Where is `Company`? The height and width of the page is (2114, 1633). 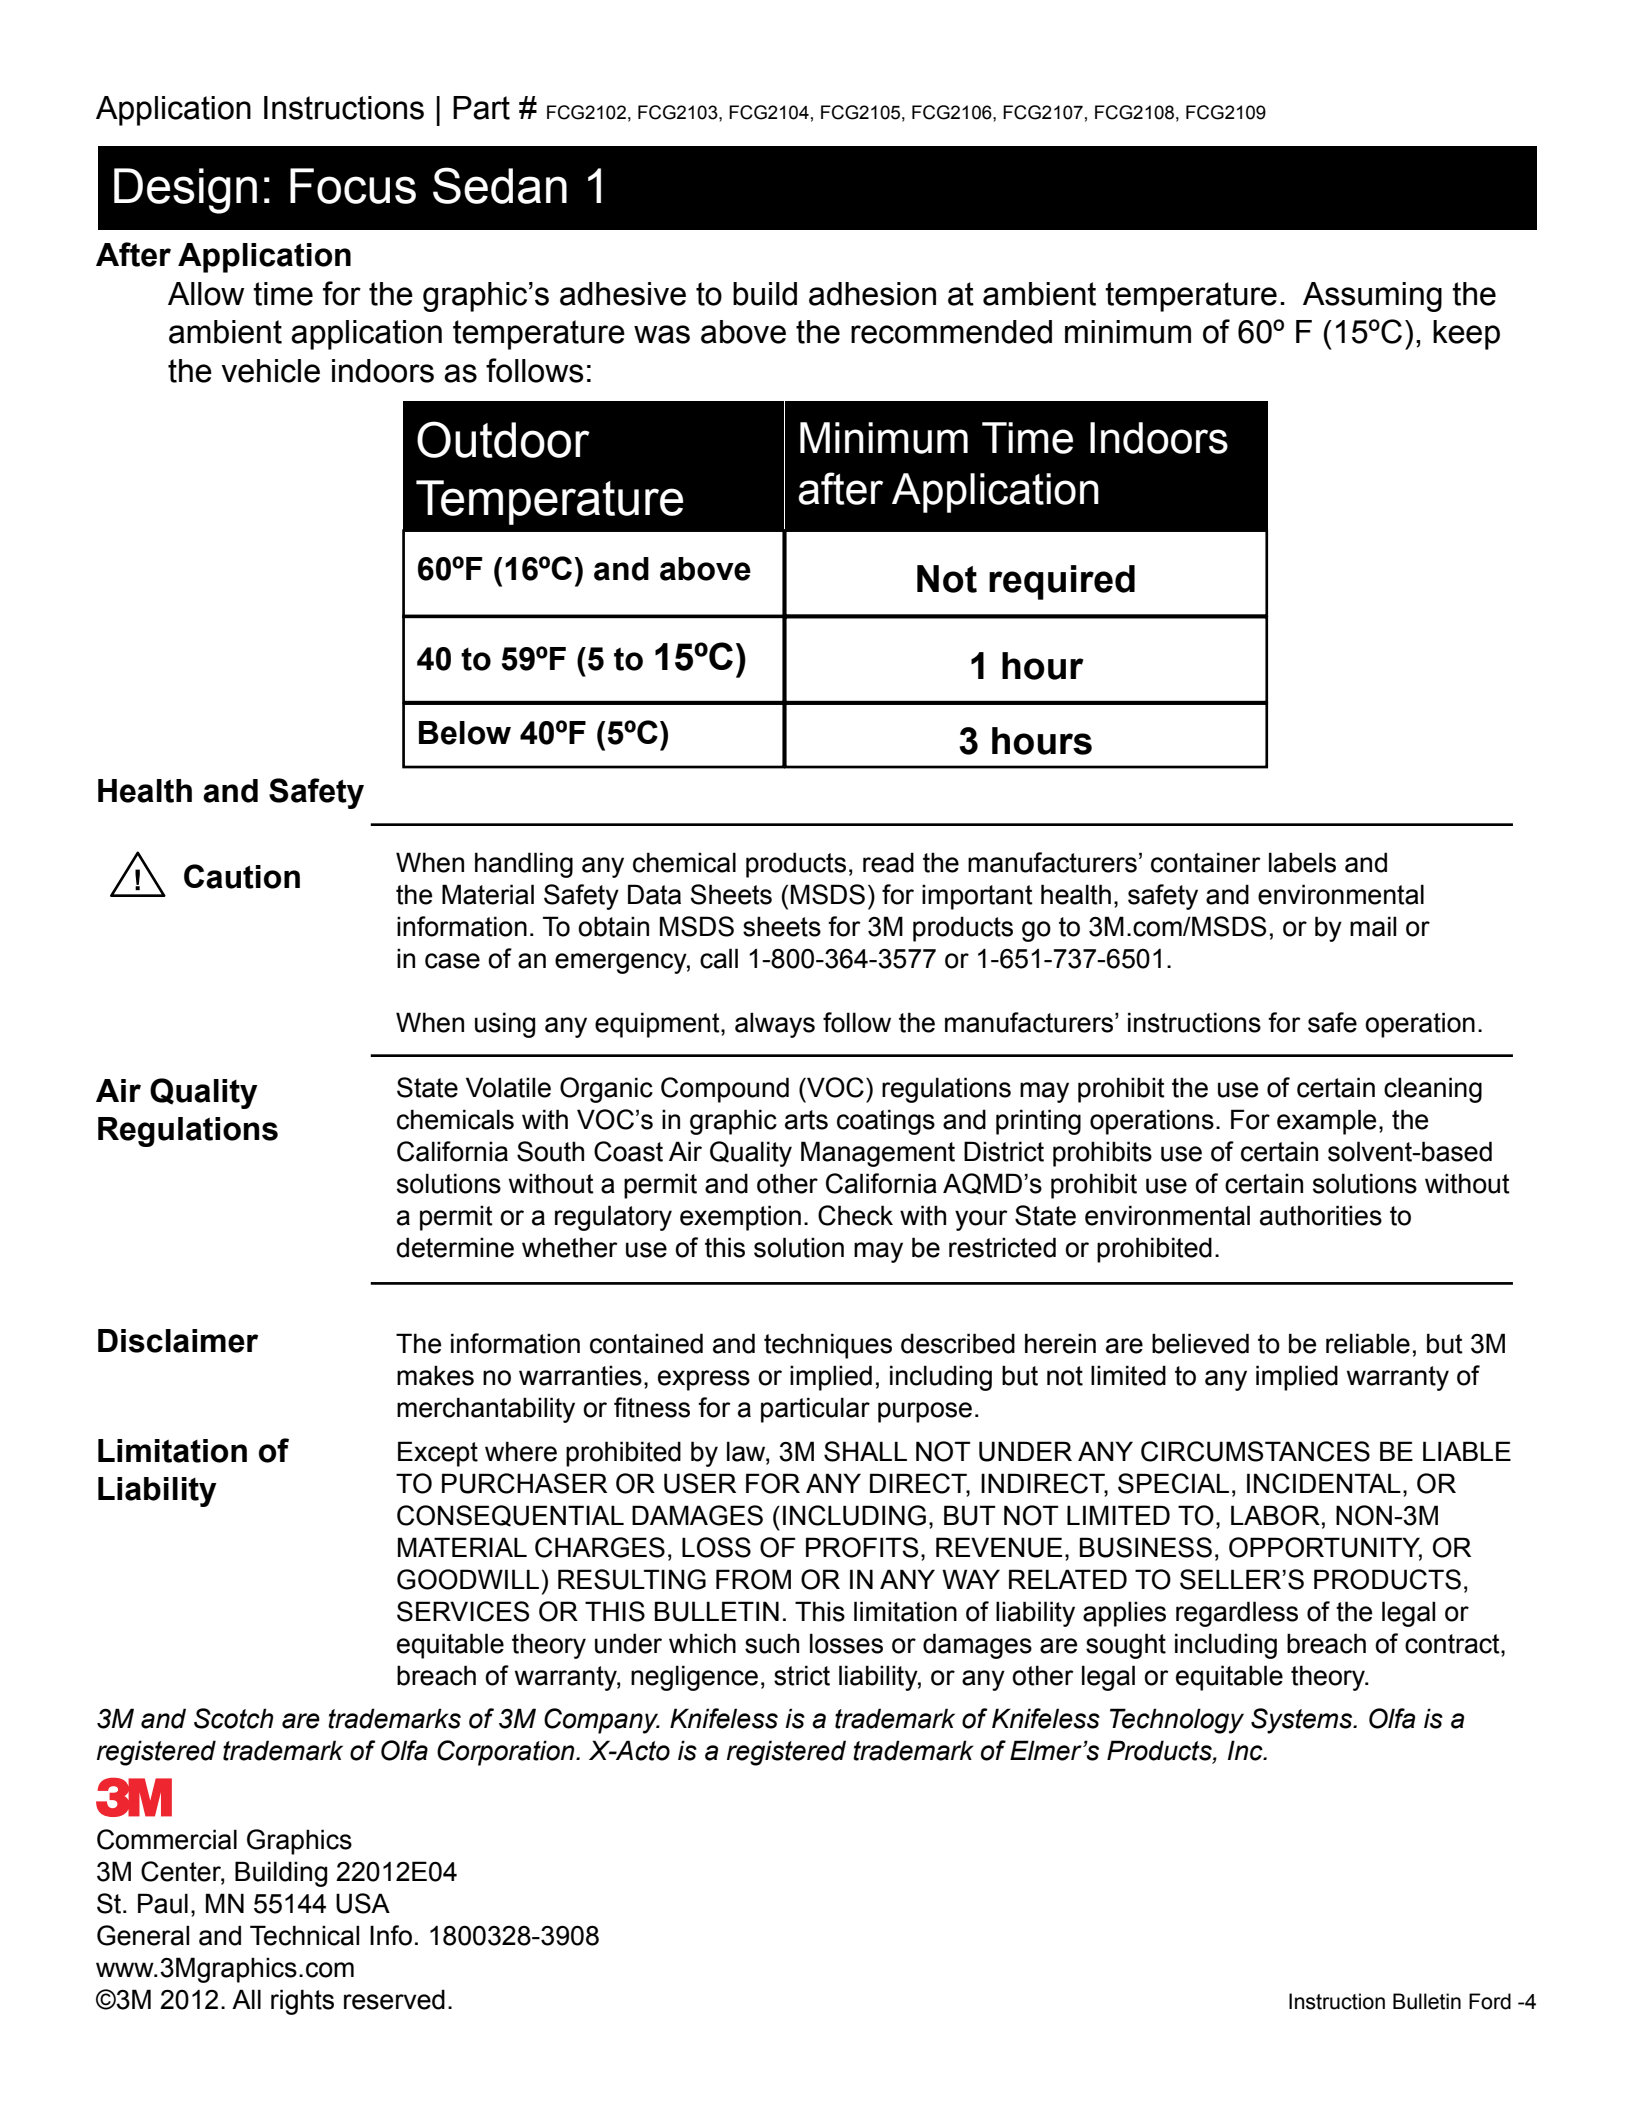 Company is located at coordinates (602, 1721).
